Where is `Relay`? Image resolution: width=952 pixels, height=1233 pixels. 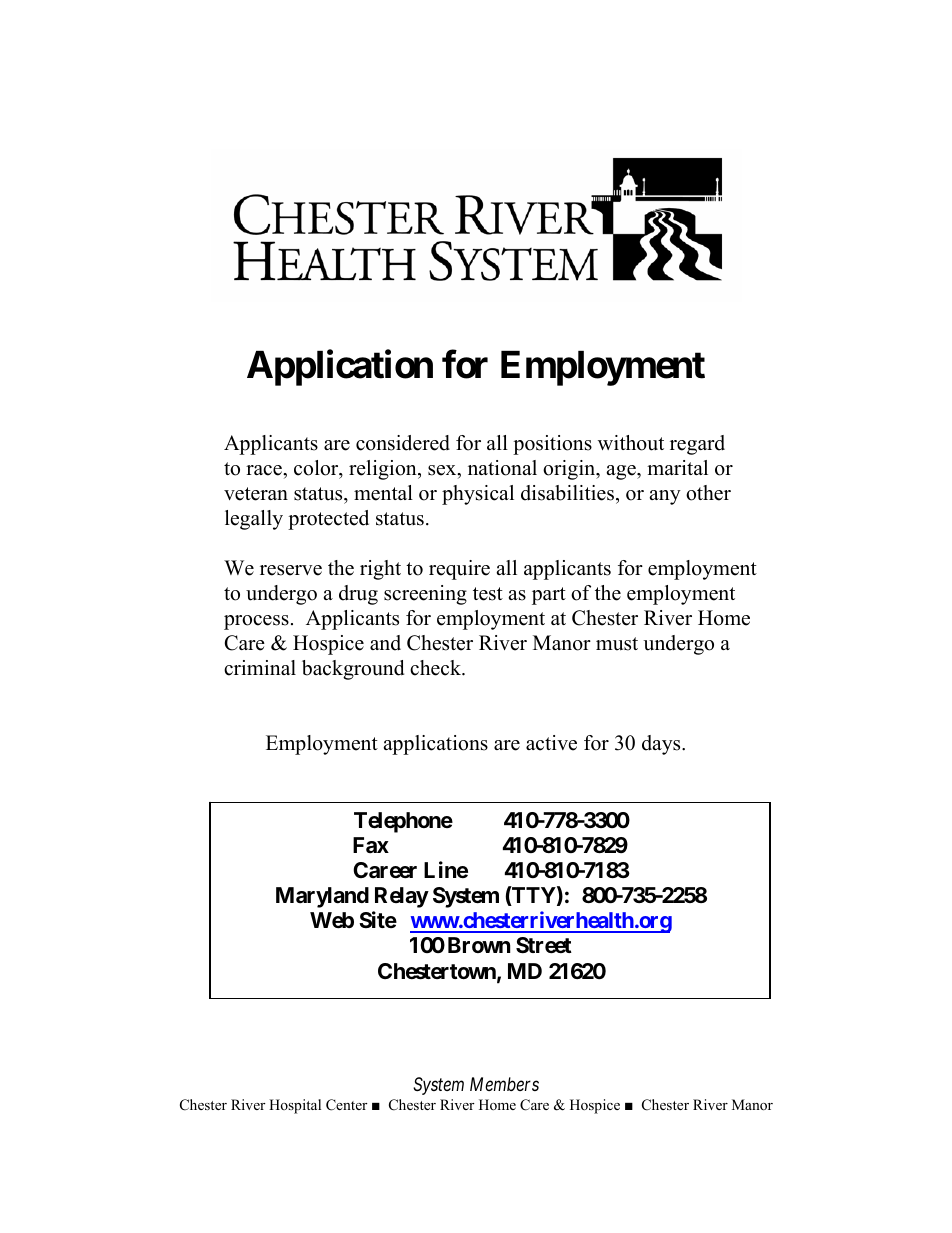 Relay is located at coordinates (402, 897).
